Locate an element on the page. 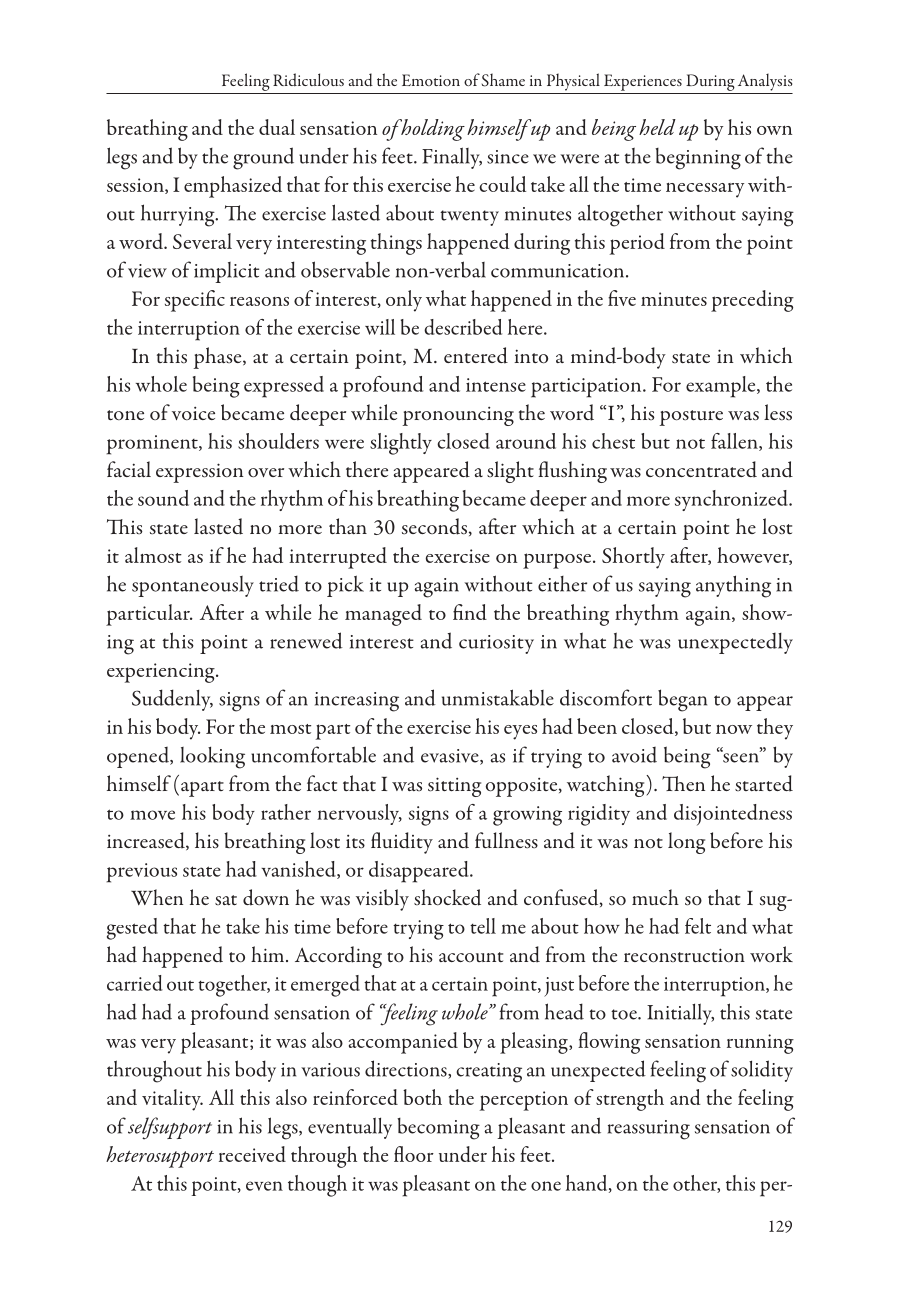 Image resolution: width=924 pixels, height=1311 pixels. held is located at coordinates (657, 127).
